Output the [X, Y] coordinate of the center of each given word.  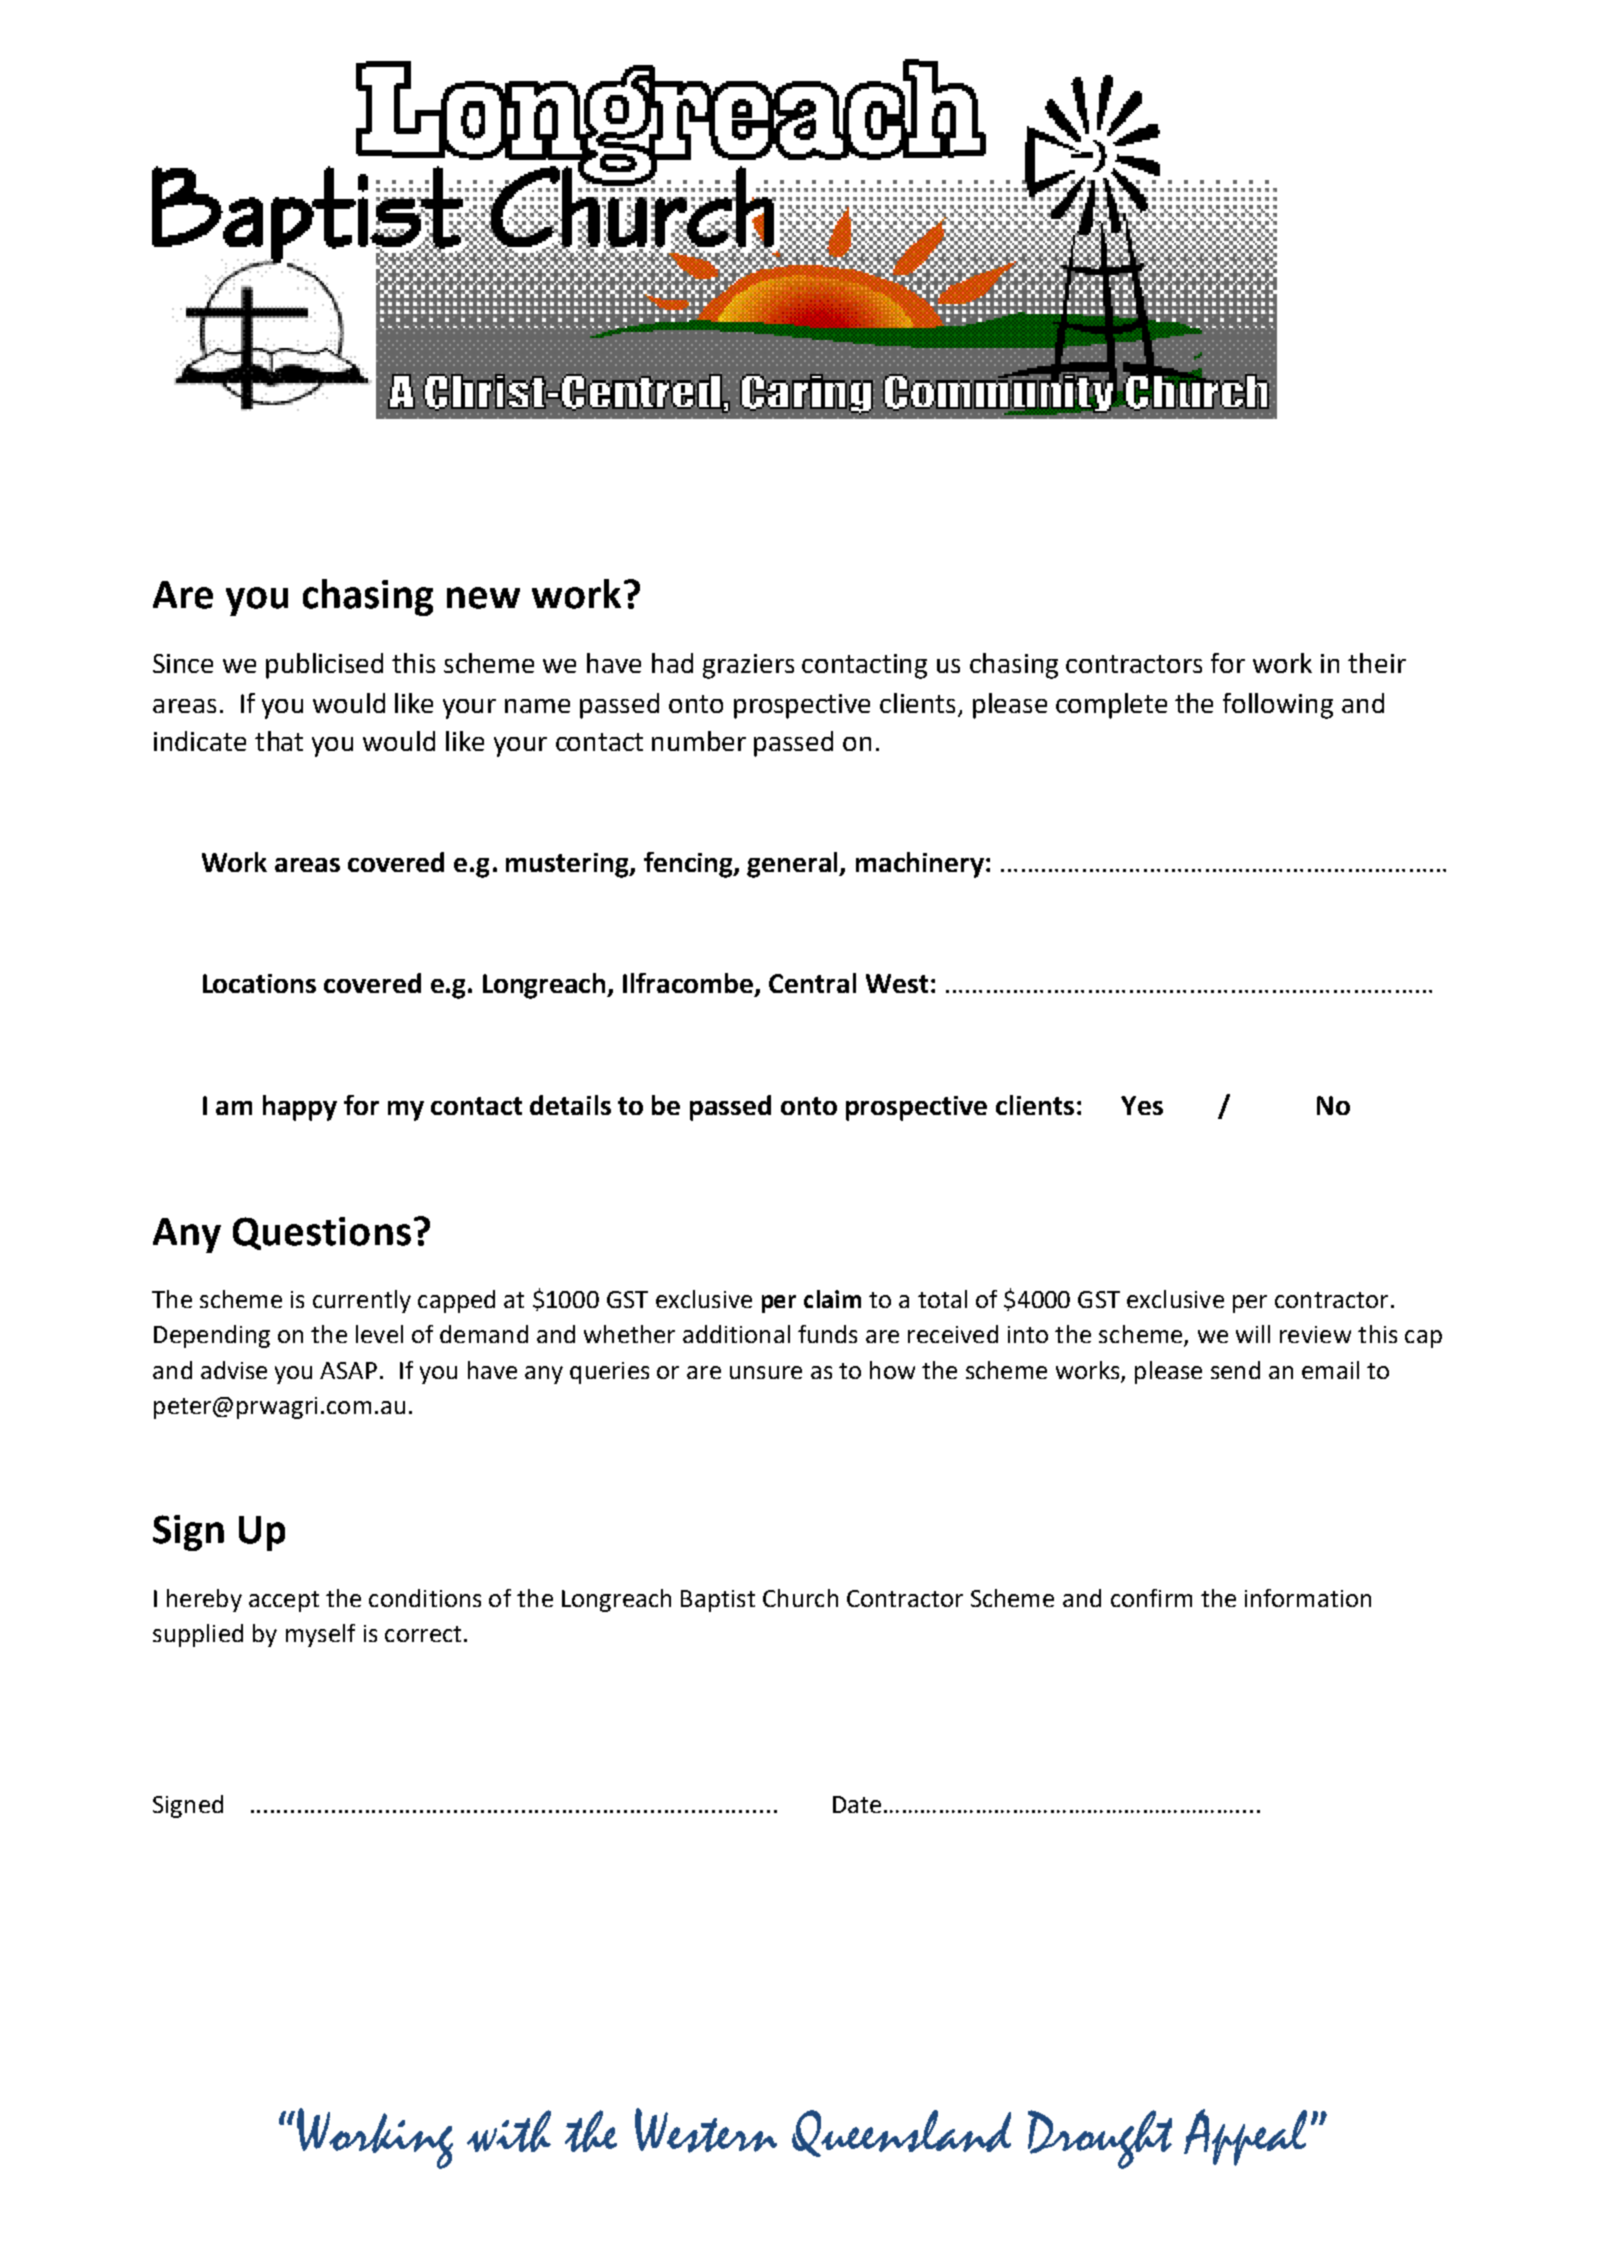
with [509, 2131]
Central [812, 983]
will [1253, 1334]
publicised [324, 666]
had [672, 663]
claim [832, 1299]
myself [320, 1635]
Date [857, 1804]
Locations [259, 983]
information [1308, 1598]
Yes [1142, 1105]
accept [284, 1601]
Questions [322, 1233]
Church [800, 1598]
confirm [1151, 1598]
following [1278, 706]
